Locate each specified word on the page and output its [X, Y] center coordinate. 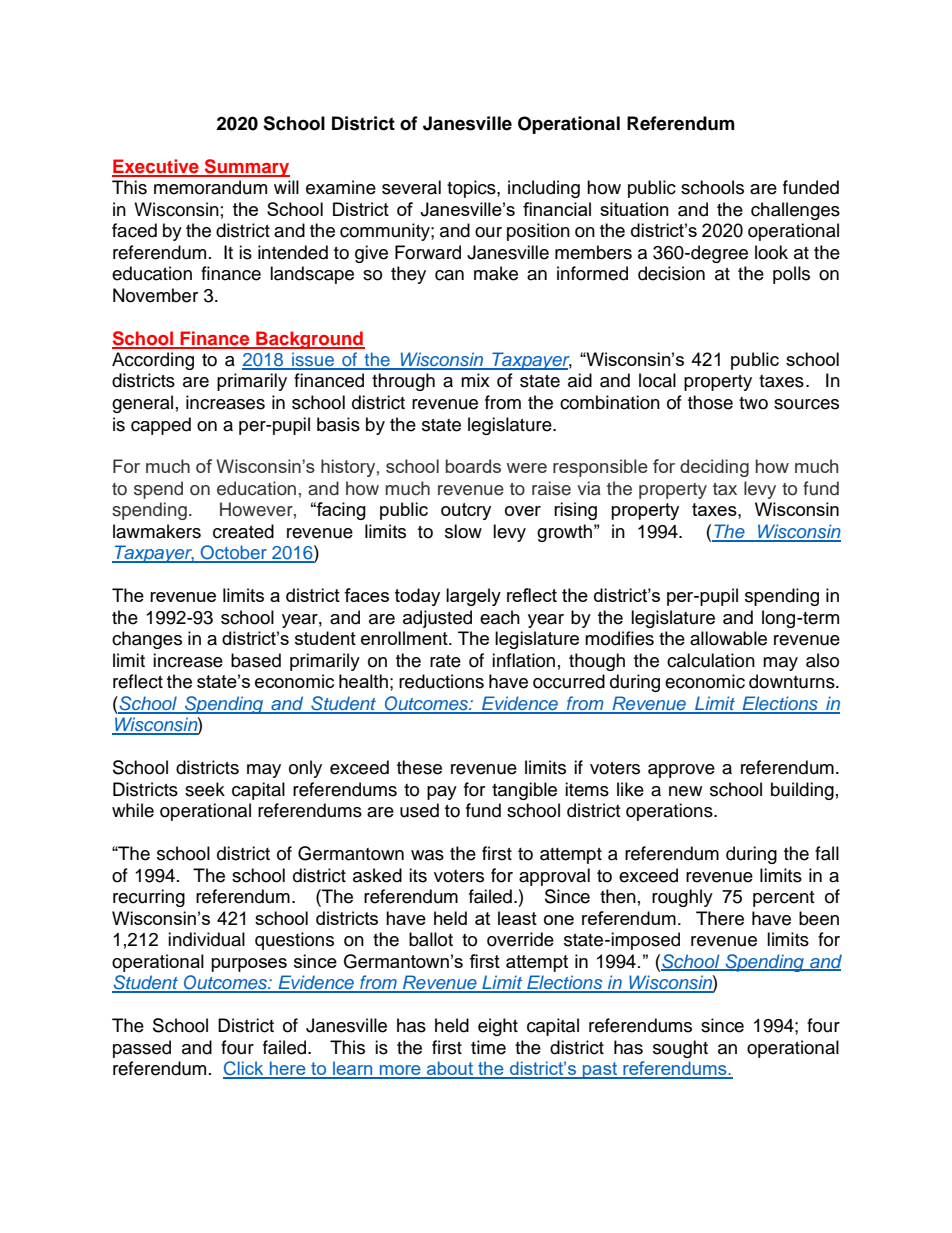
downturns [793, 681]
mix [475, 380]
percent [783, 899]
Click [244, 1069]
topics [472, 189]
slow [463, 531]
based [256, 660]
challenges [795, 211]
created [243, 531]
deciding [714, 468]
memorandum [210, 187]
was [427, 855]
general [142, 404]
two [753, 403]
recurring [149, 898]
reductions [441, 681]
